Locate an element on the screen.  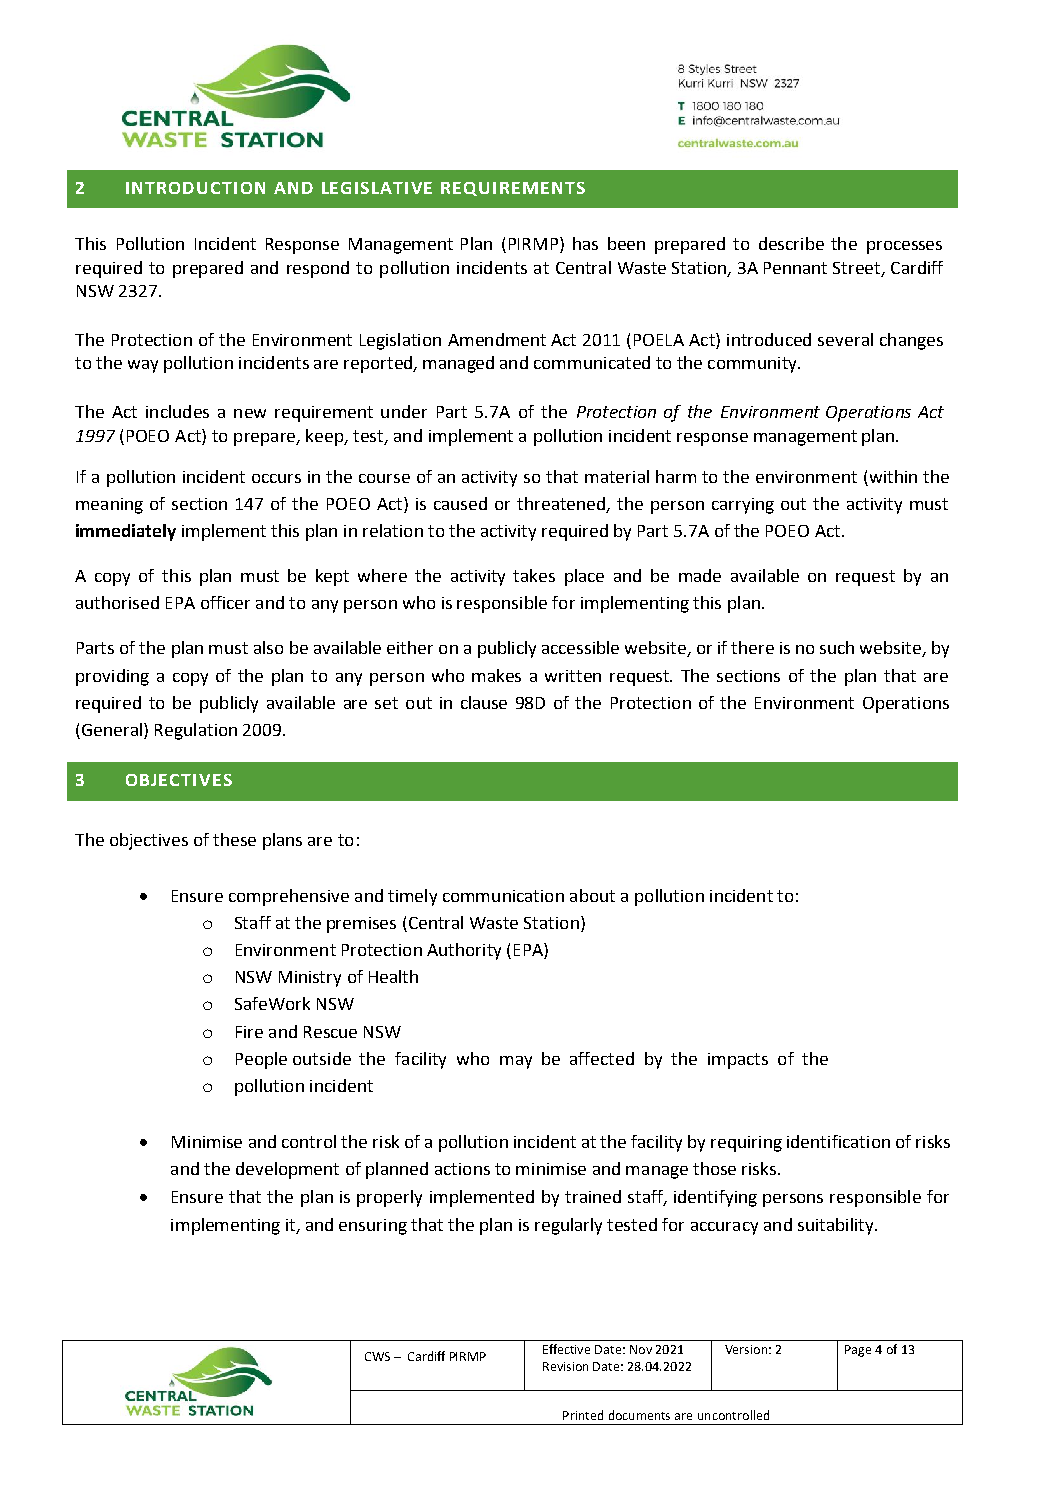
has is located at coordinates (585, 243).
